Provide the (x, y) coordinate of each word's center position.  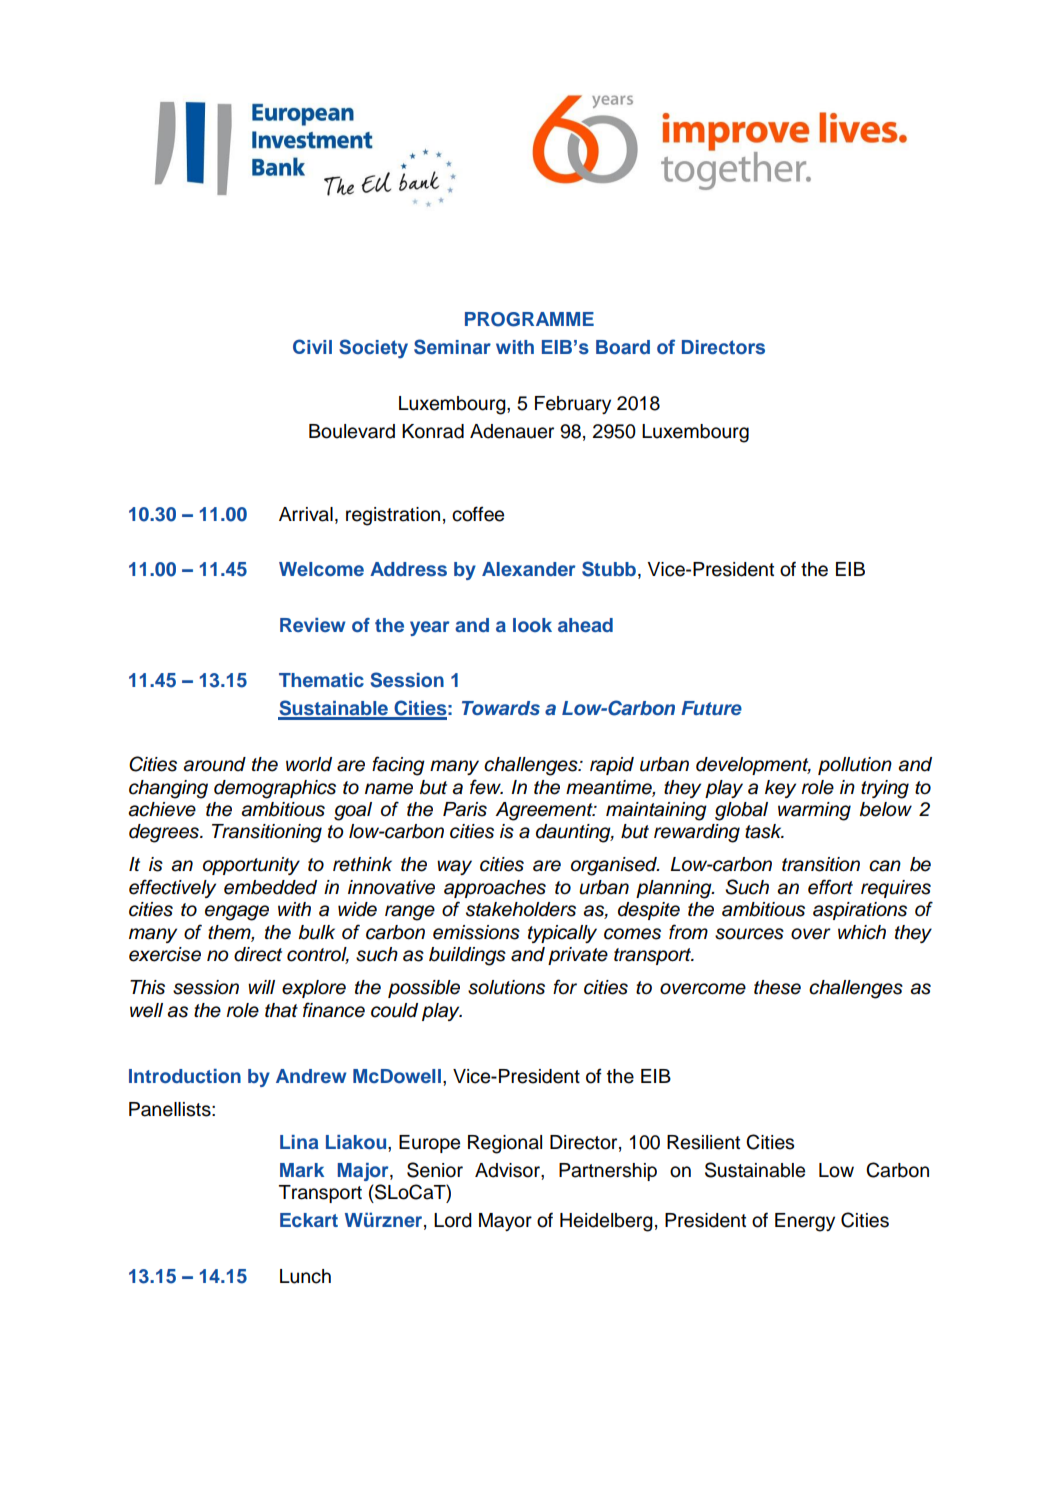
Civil (312, 346)
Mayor (505, 1222)
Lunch (305, 1276)
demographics (275, 789)
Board (623, 347)
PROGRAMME (529, 319)
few (486, 787)
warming (814, 811)
